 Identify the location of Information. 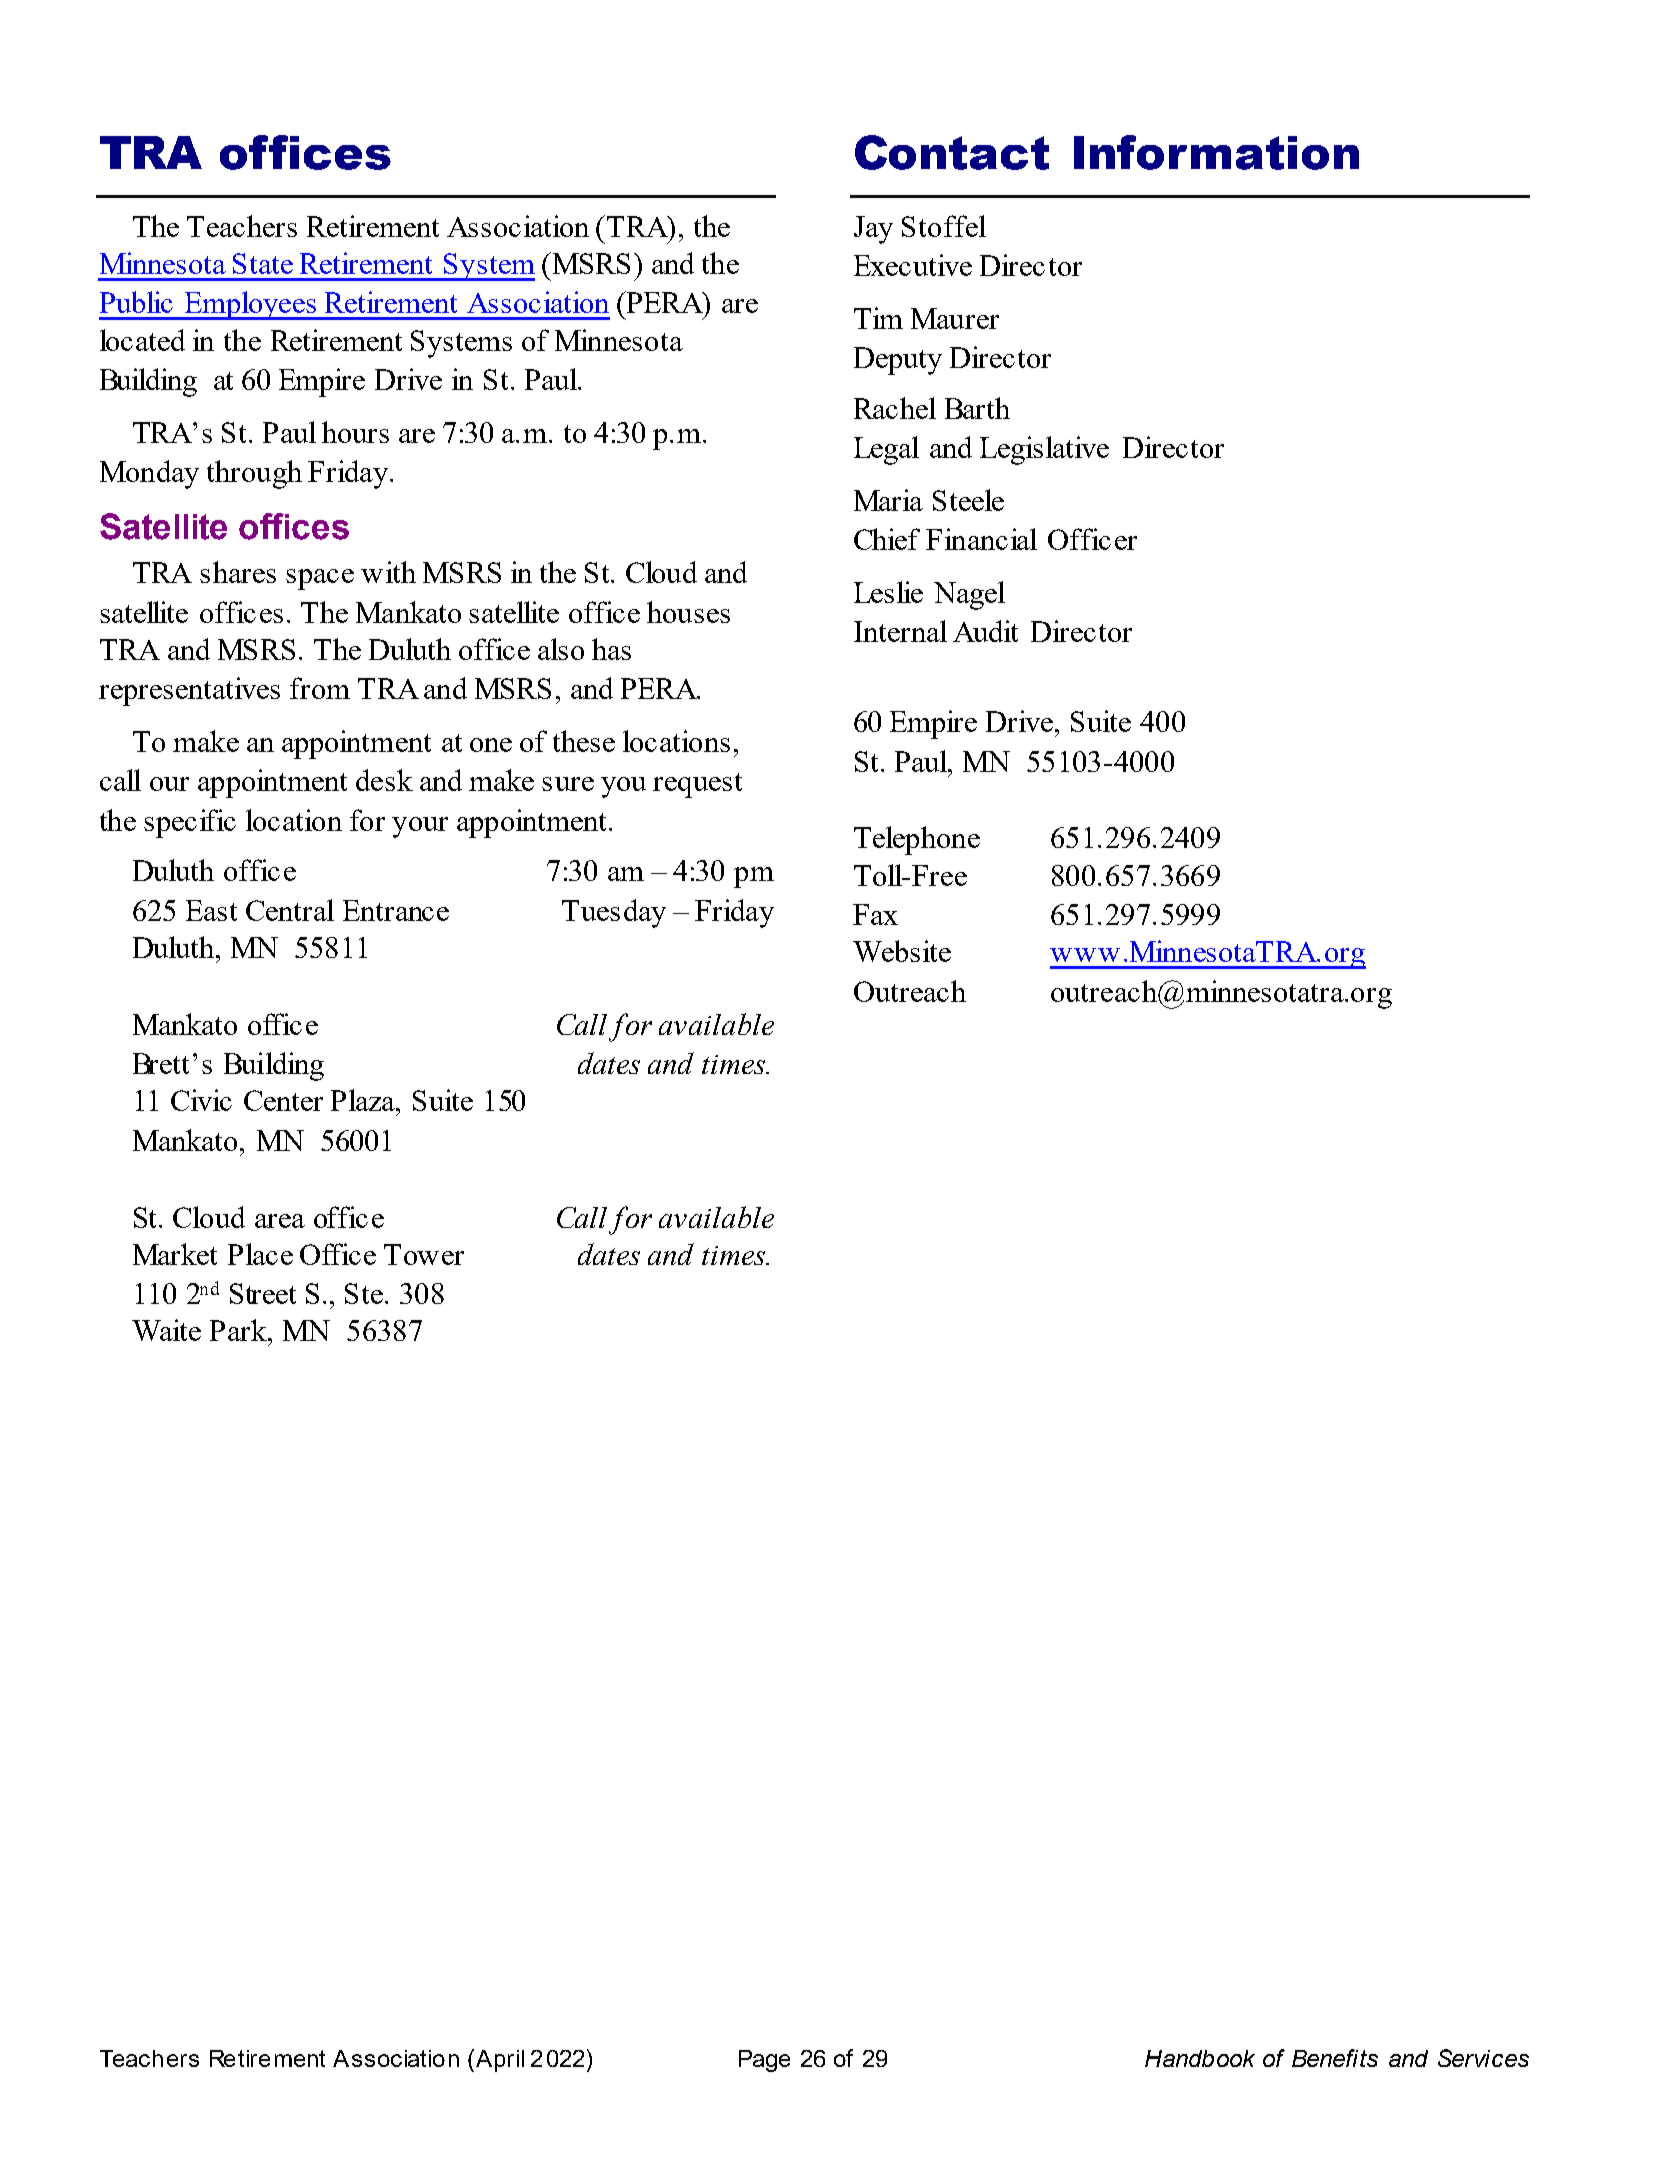
(1216, 152).
